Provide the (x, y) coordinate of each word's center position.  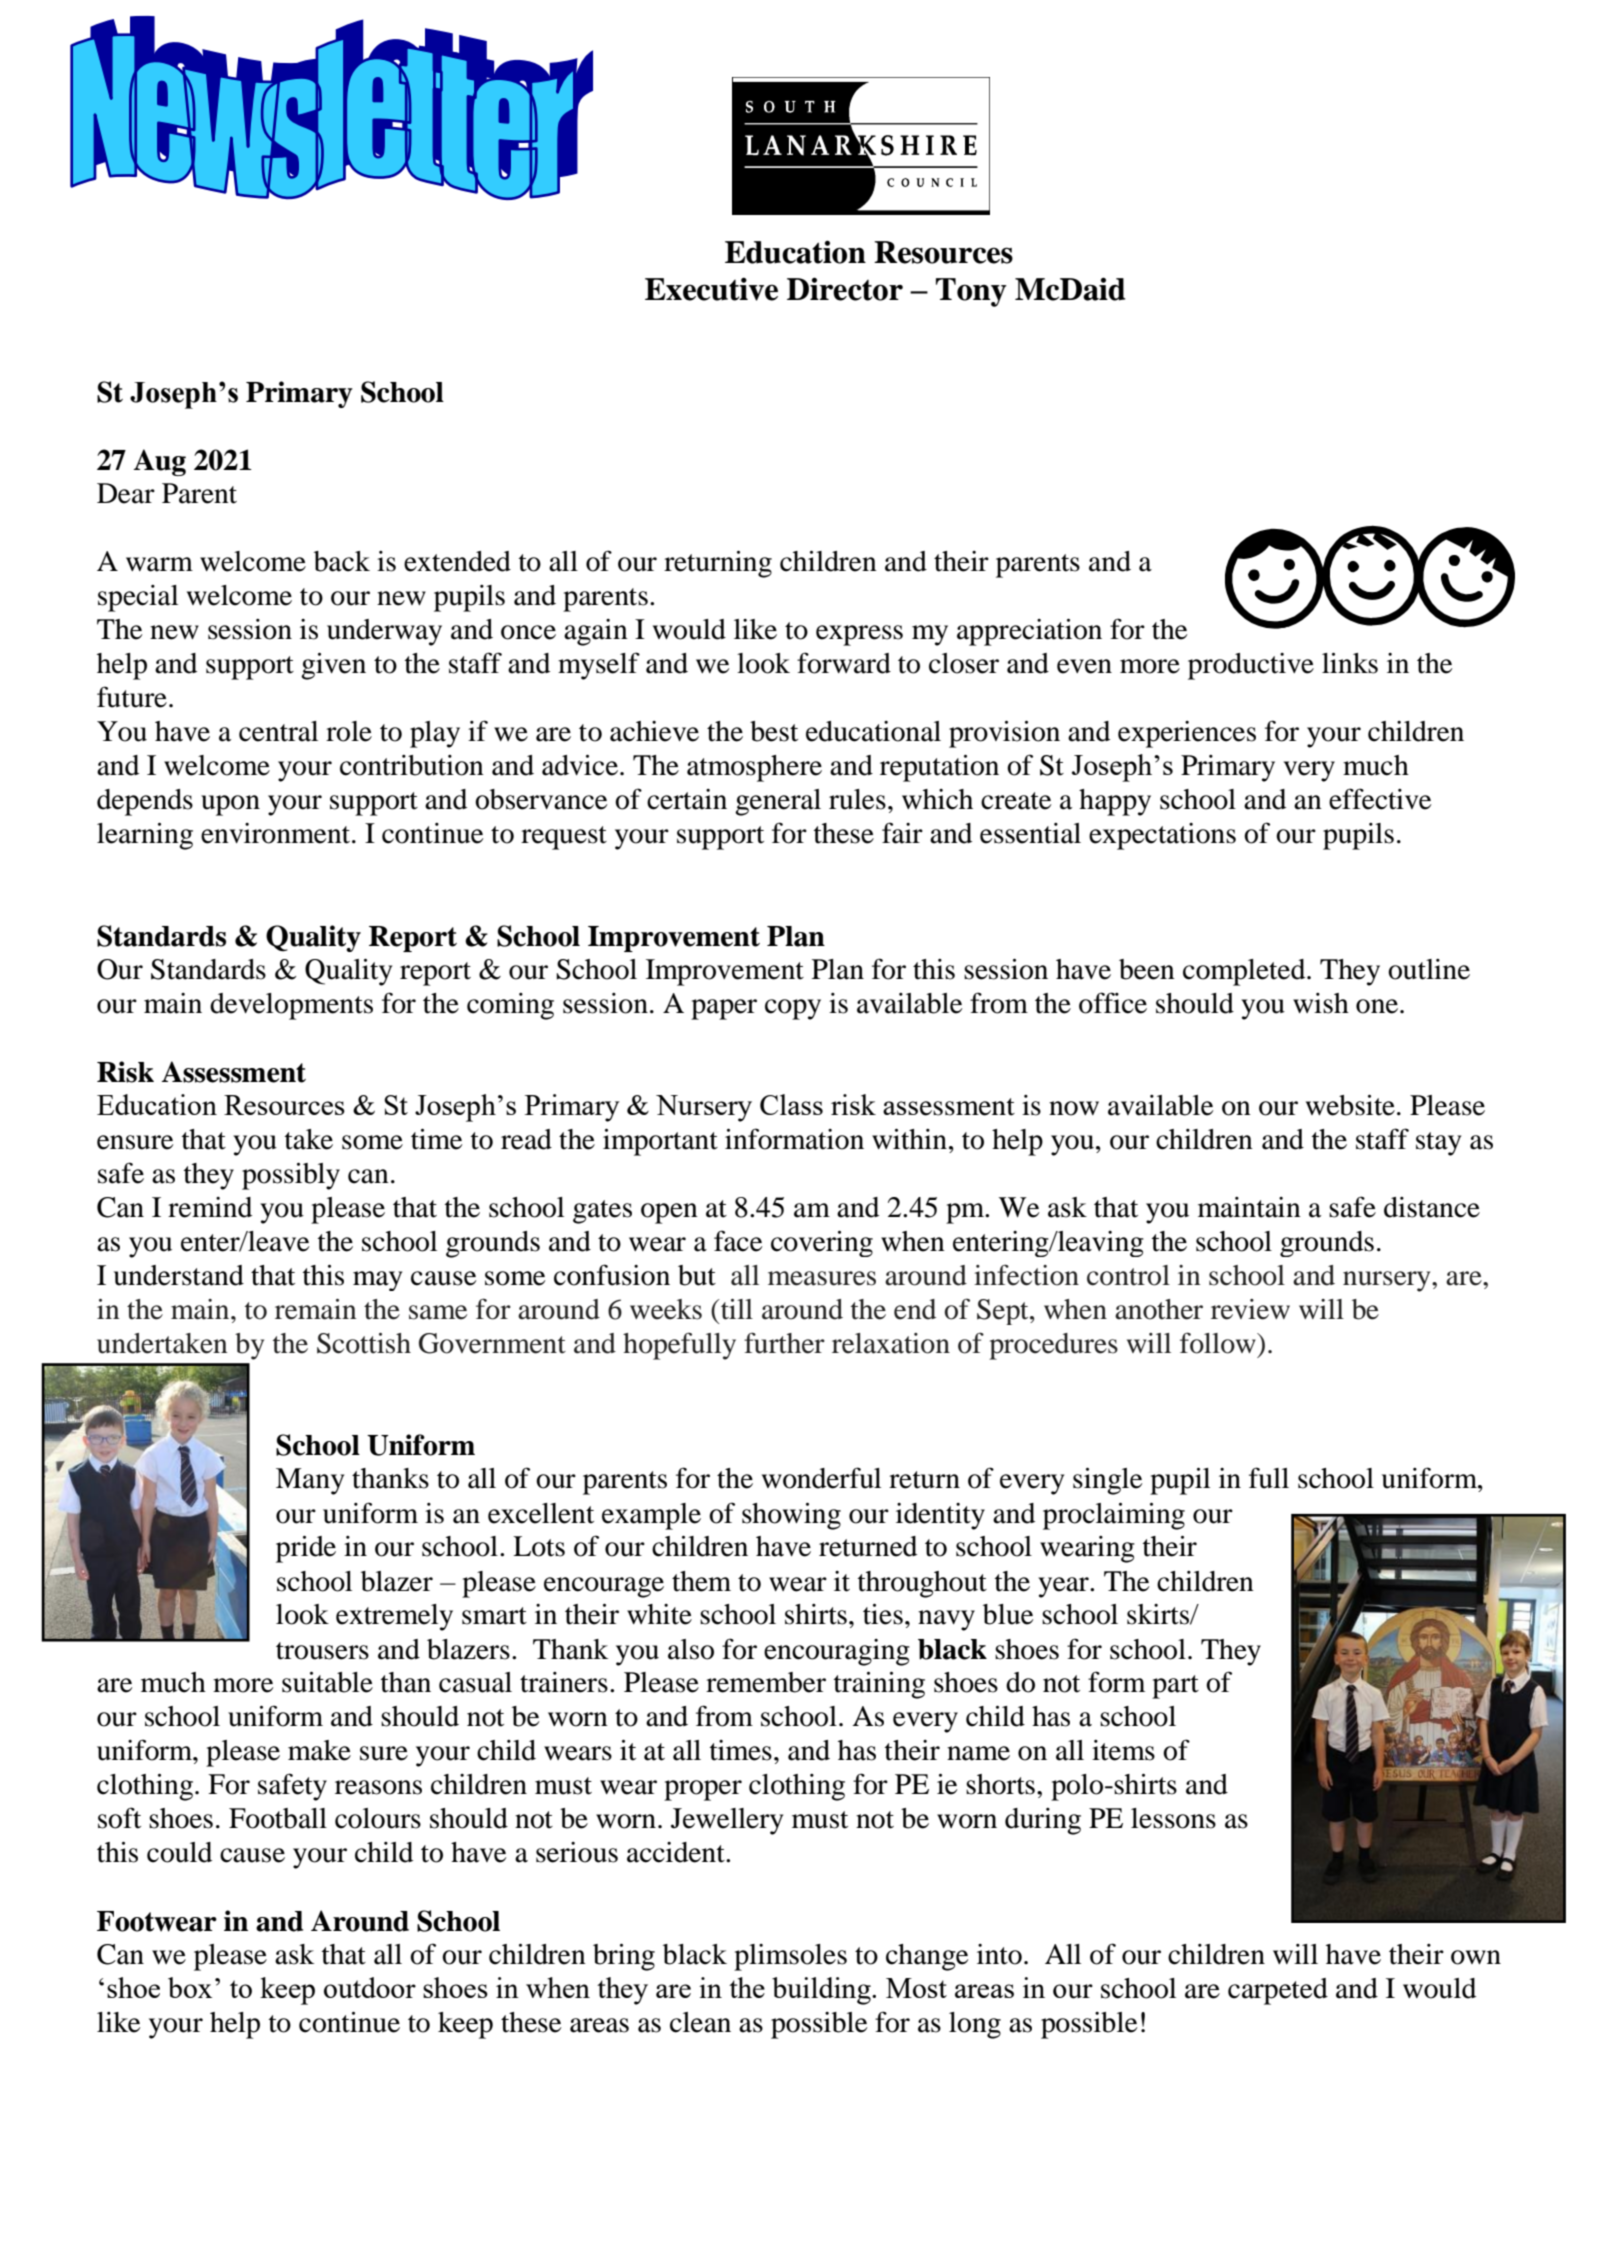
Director (845, 289)
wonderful (821, 1478)
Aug (160, 462)
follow (1219, 1343)
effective (1380, 799)
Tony (971, 292)
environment (277, 833)
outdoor (370, 1987)
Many (310, 1481)
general (778, 802)
